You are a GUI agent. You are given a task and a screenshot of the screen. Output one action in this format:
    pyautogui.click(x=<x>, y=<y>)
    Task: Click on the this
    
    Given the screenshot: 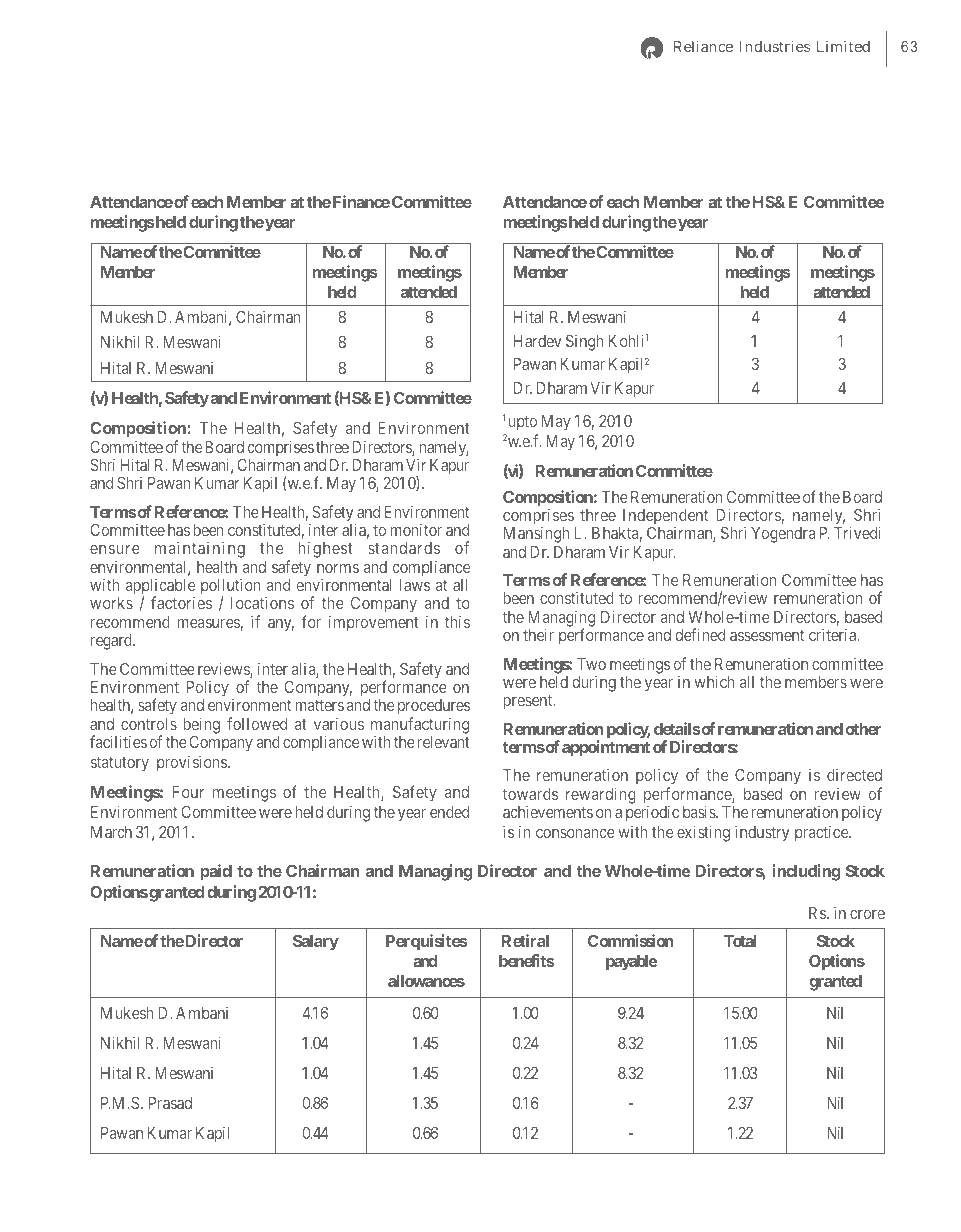 What is the action you would take?
    pyautogui.click(x=457, y=621)
